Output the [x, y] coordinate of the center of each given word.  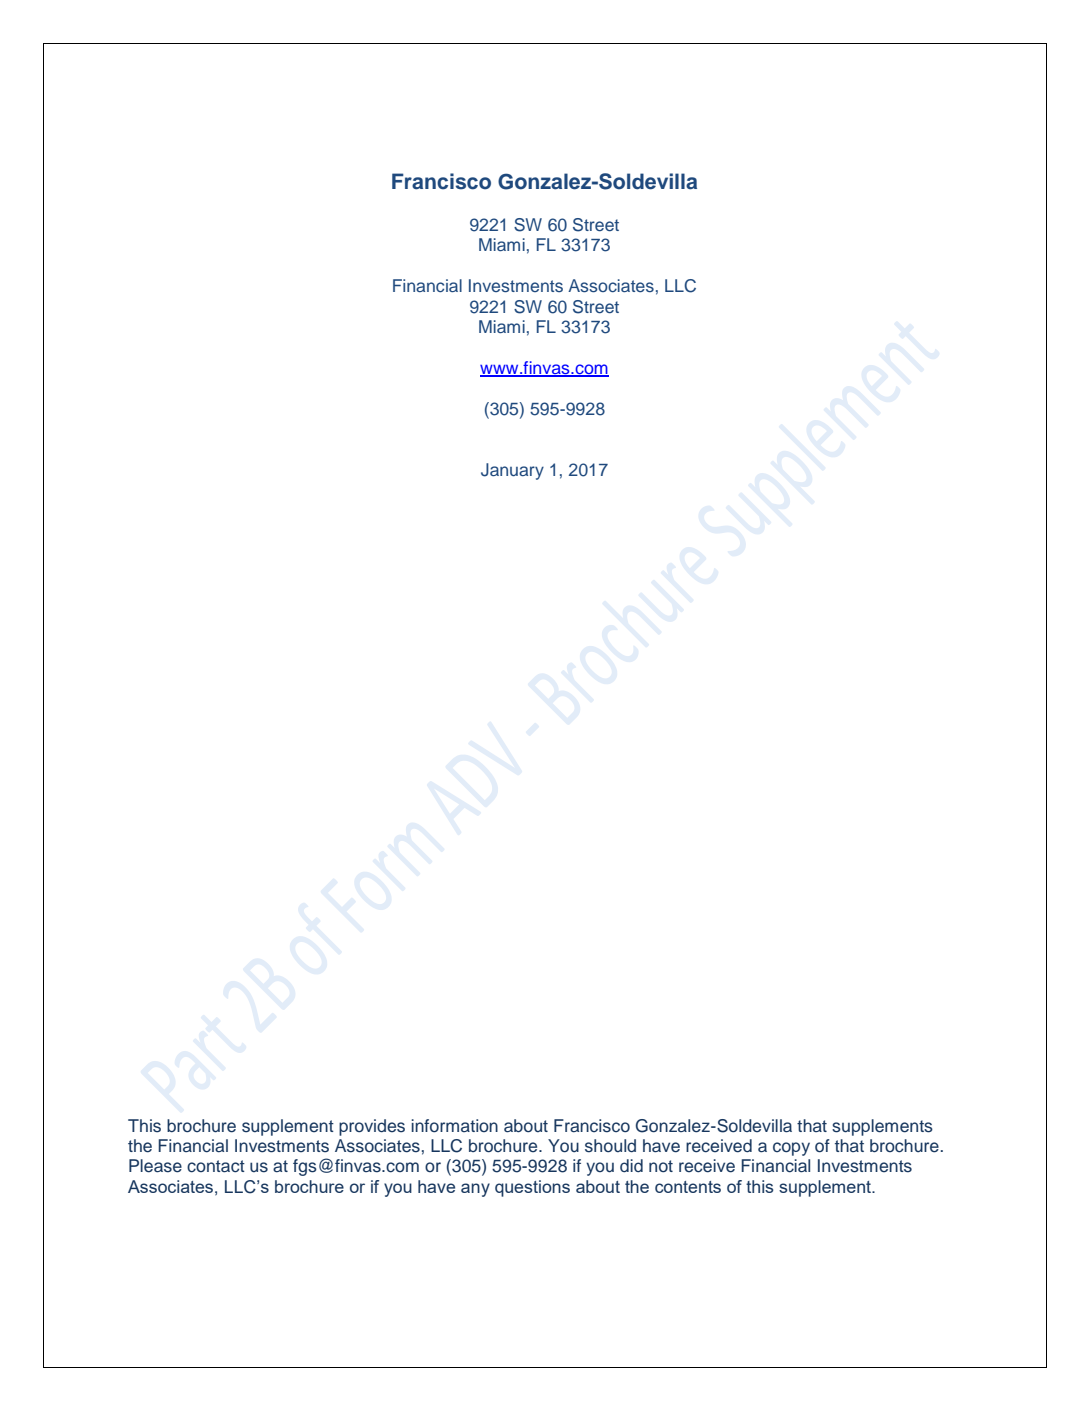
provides [372, 1127]
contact [216, 1166]
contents [688, 1187]
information [454, 1126]
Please [155, 1166]
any [475, 1190]
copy [791, 1149]
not [661, 1166]
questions [532, 1188]
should [610, 1146]
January [512, 471]
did [631, 1166]
